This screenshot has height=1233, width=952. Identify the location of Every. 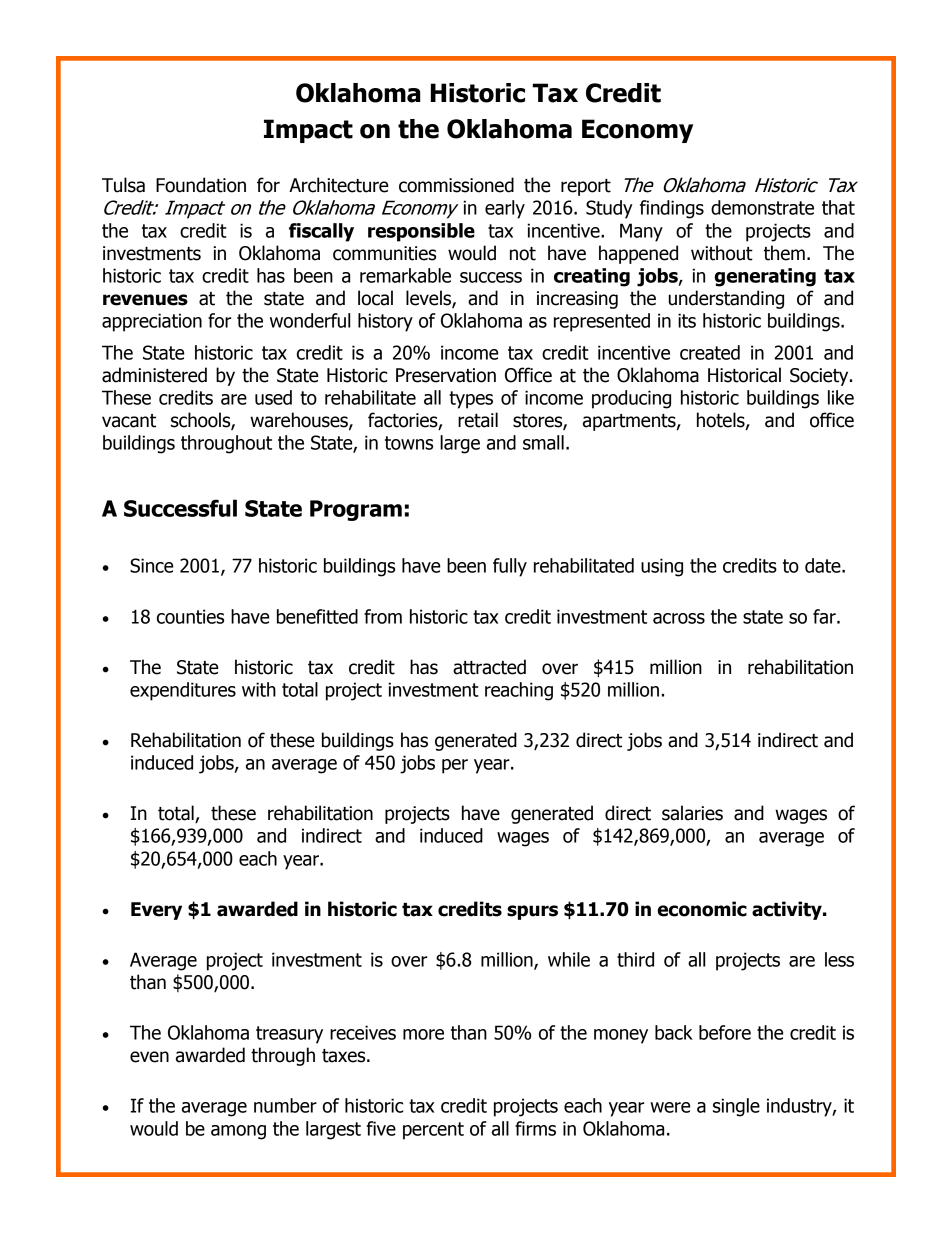
(156, 911).
